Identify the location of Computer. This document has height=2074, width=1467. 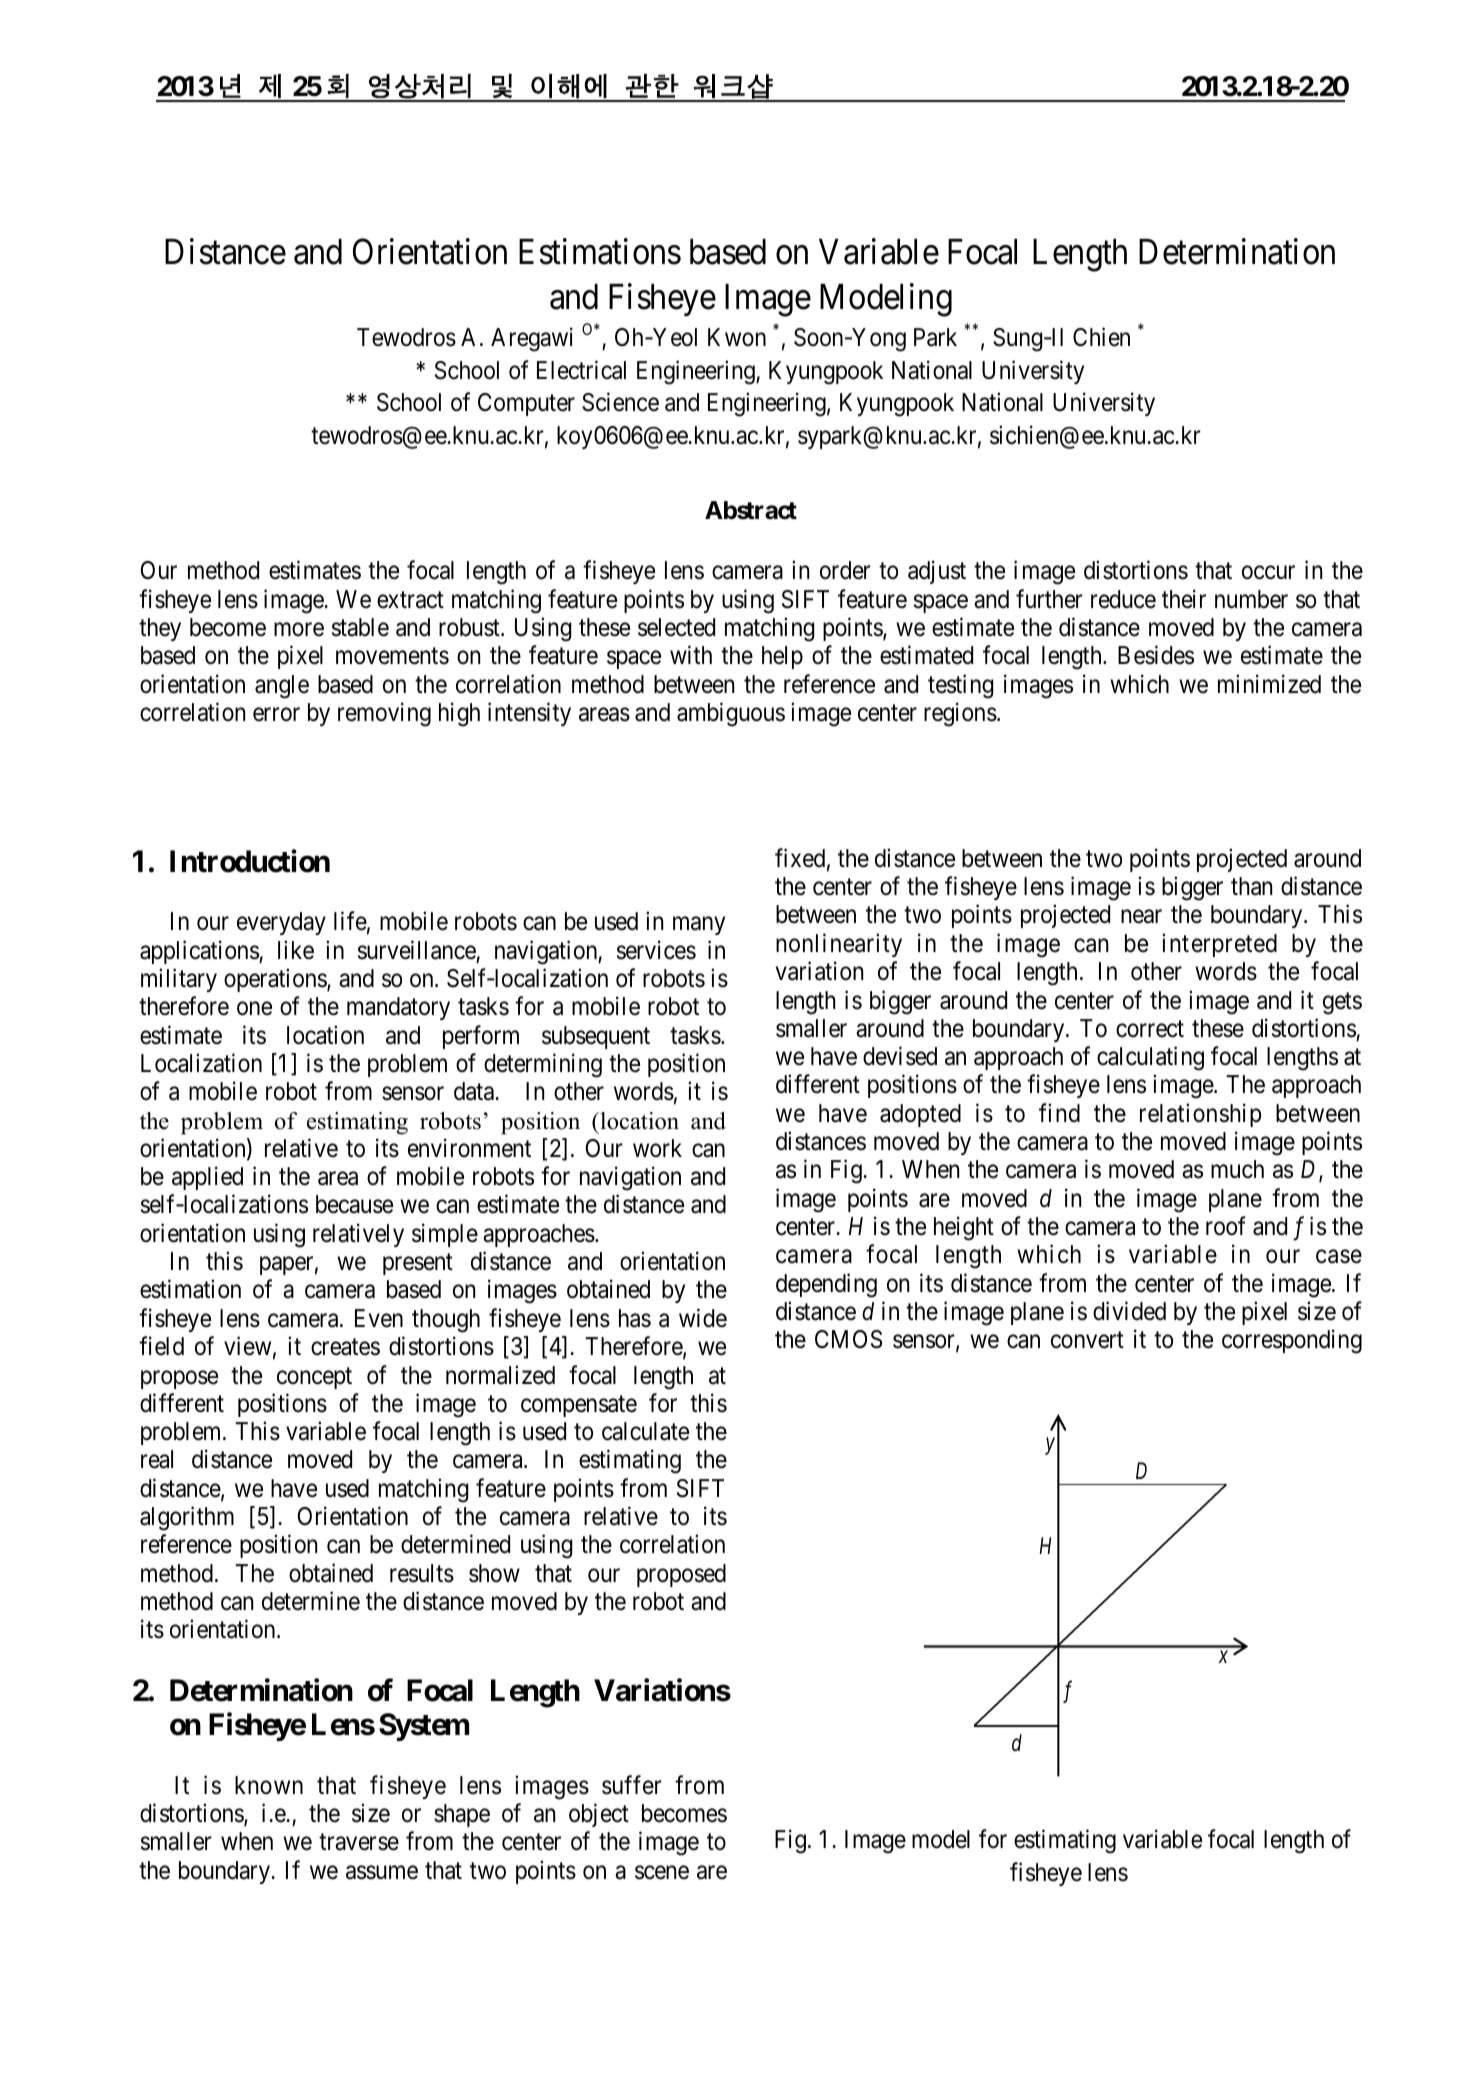
(526, 404).
